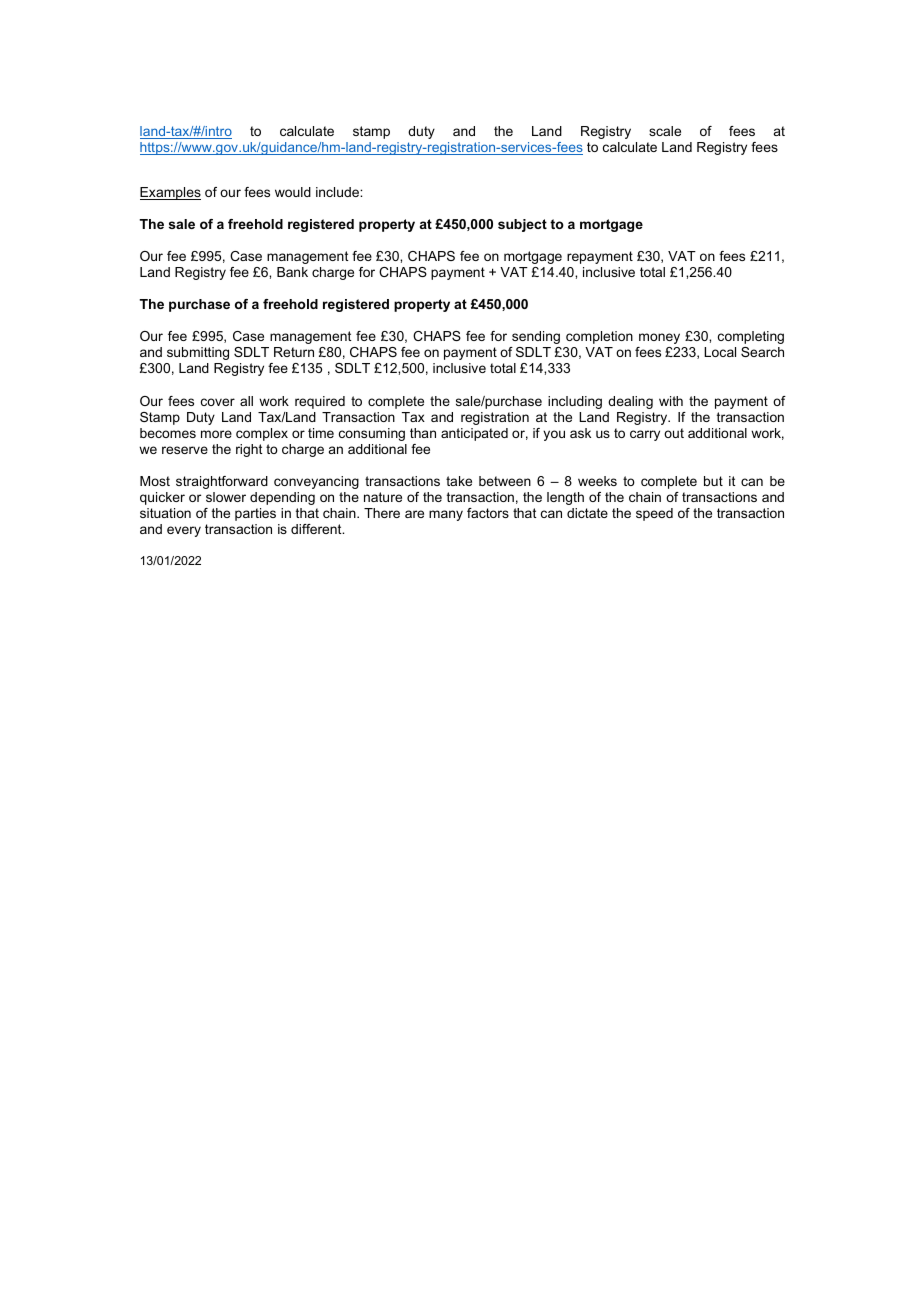 The height and width of the document is (1308, 924). I want to click on include, so click(338, 192).
